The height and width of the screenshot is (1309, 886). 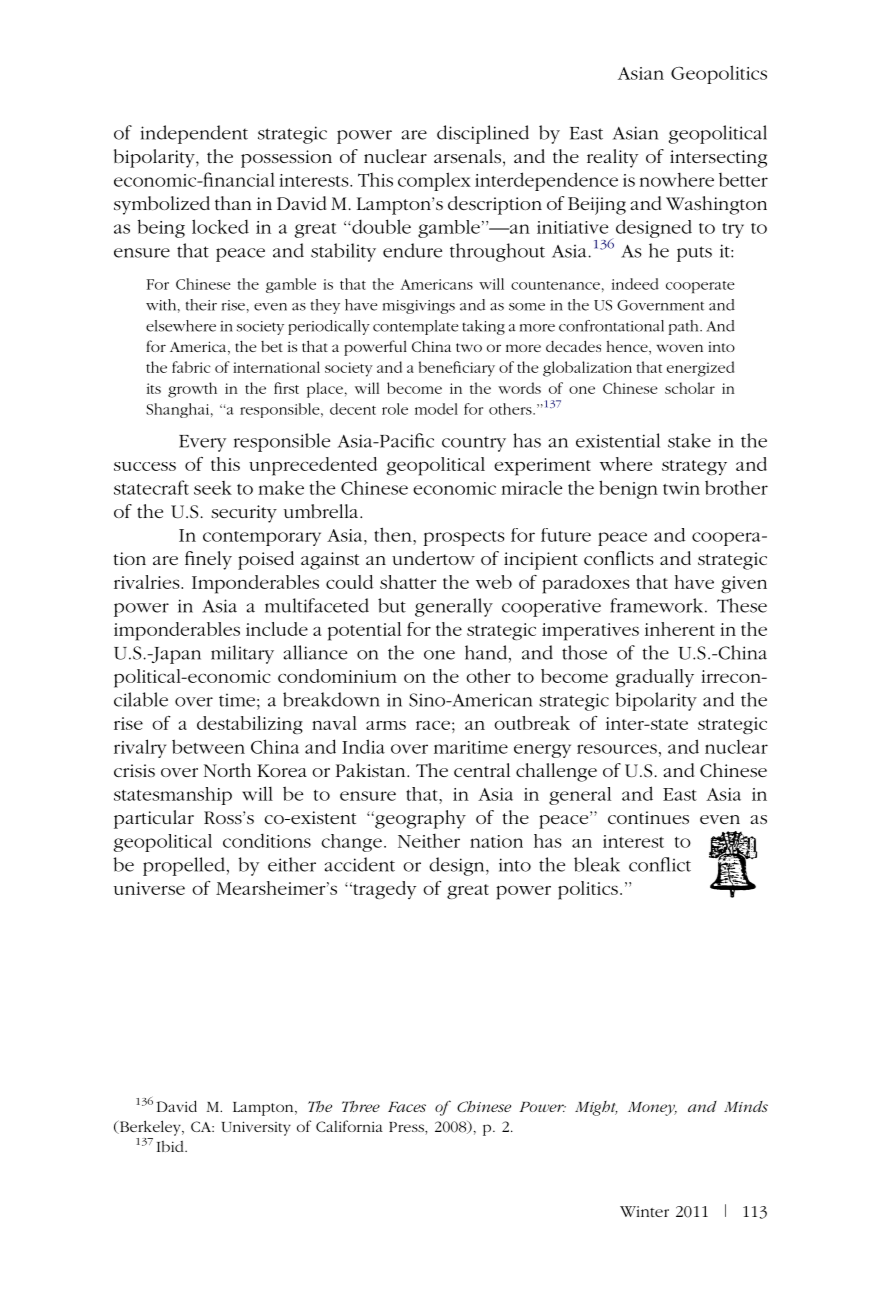 What do you see at coordinates (612, 158) in the screenshot?
I see `reality` at bounding box center [612, 158].
